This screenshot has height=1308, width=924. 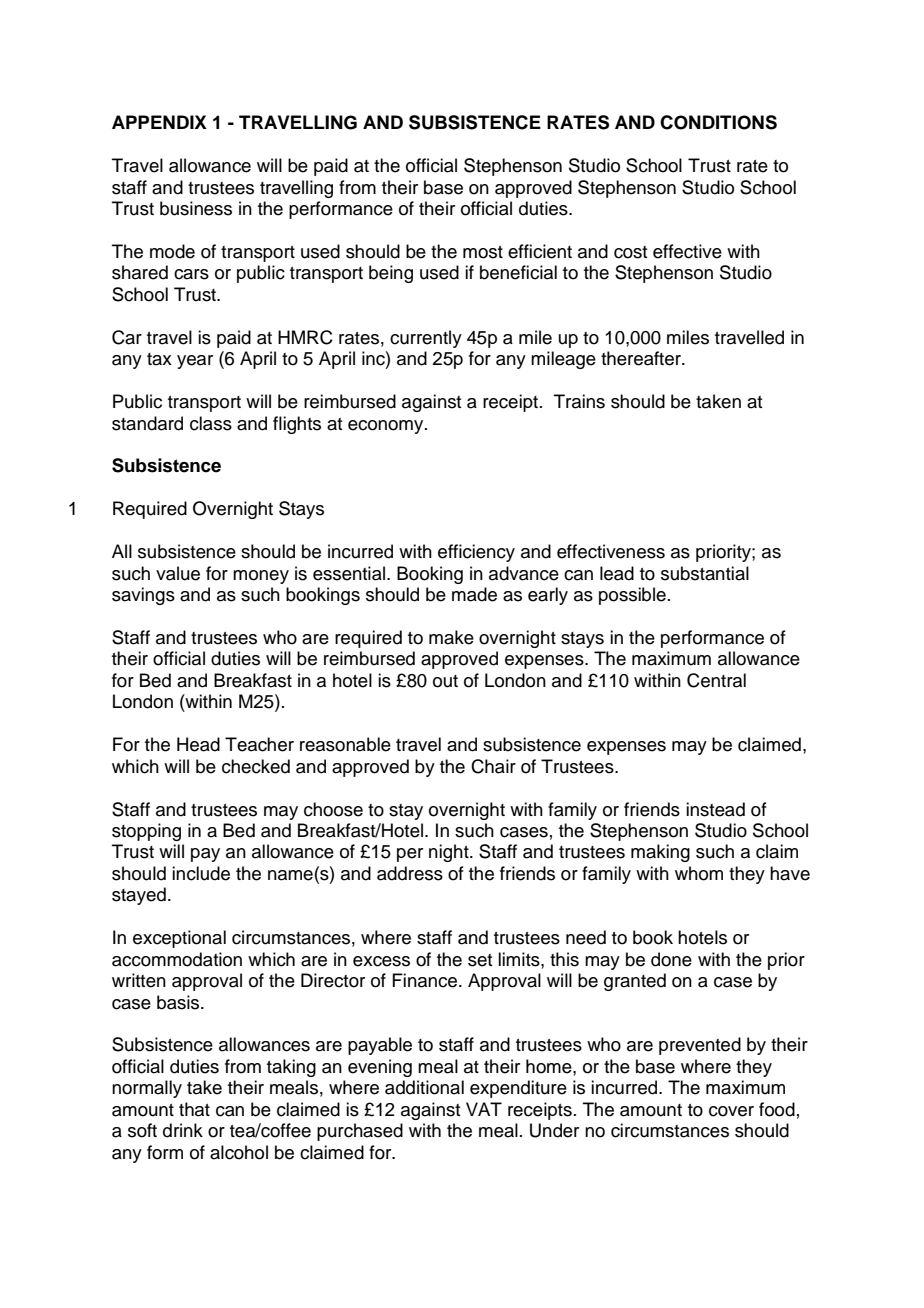 I want to click on checked, so click(x=256, y=766).
